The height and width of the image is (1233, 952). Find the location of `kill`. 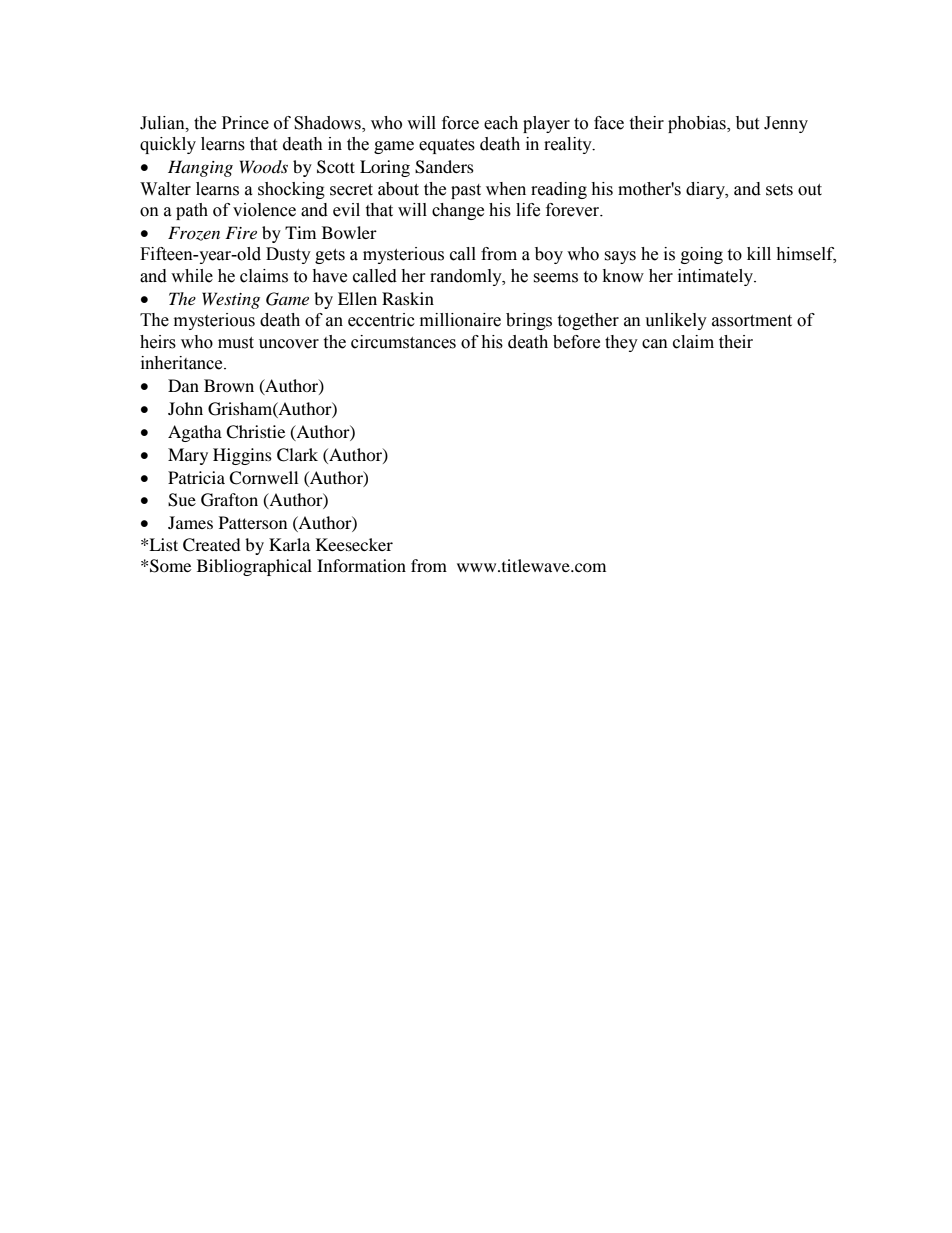

kill is located at coordinates (759, 253).
